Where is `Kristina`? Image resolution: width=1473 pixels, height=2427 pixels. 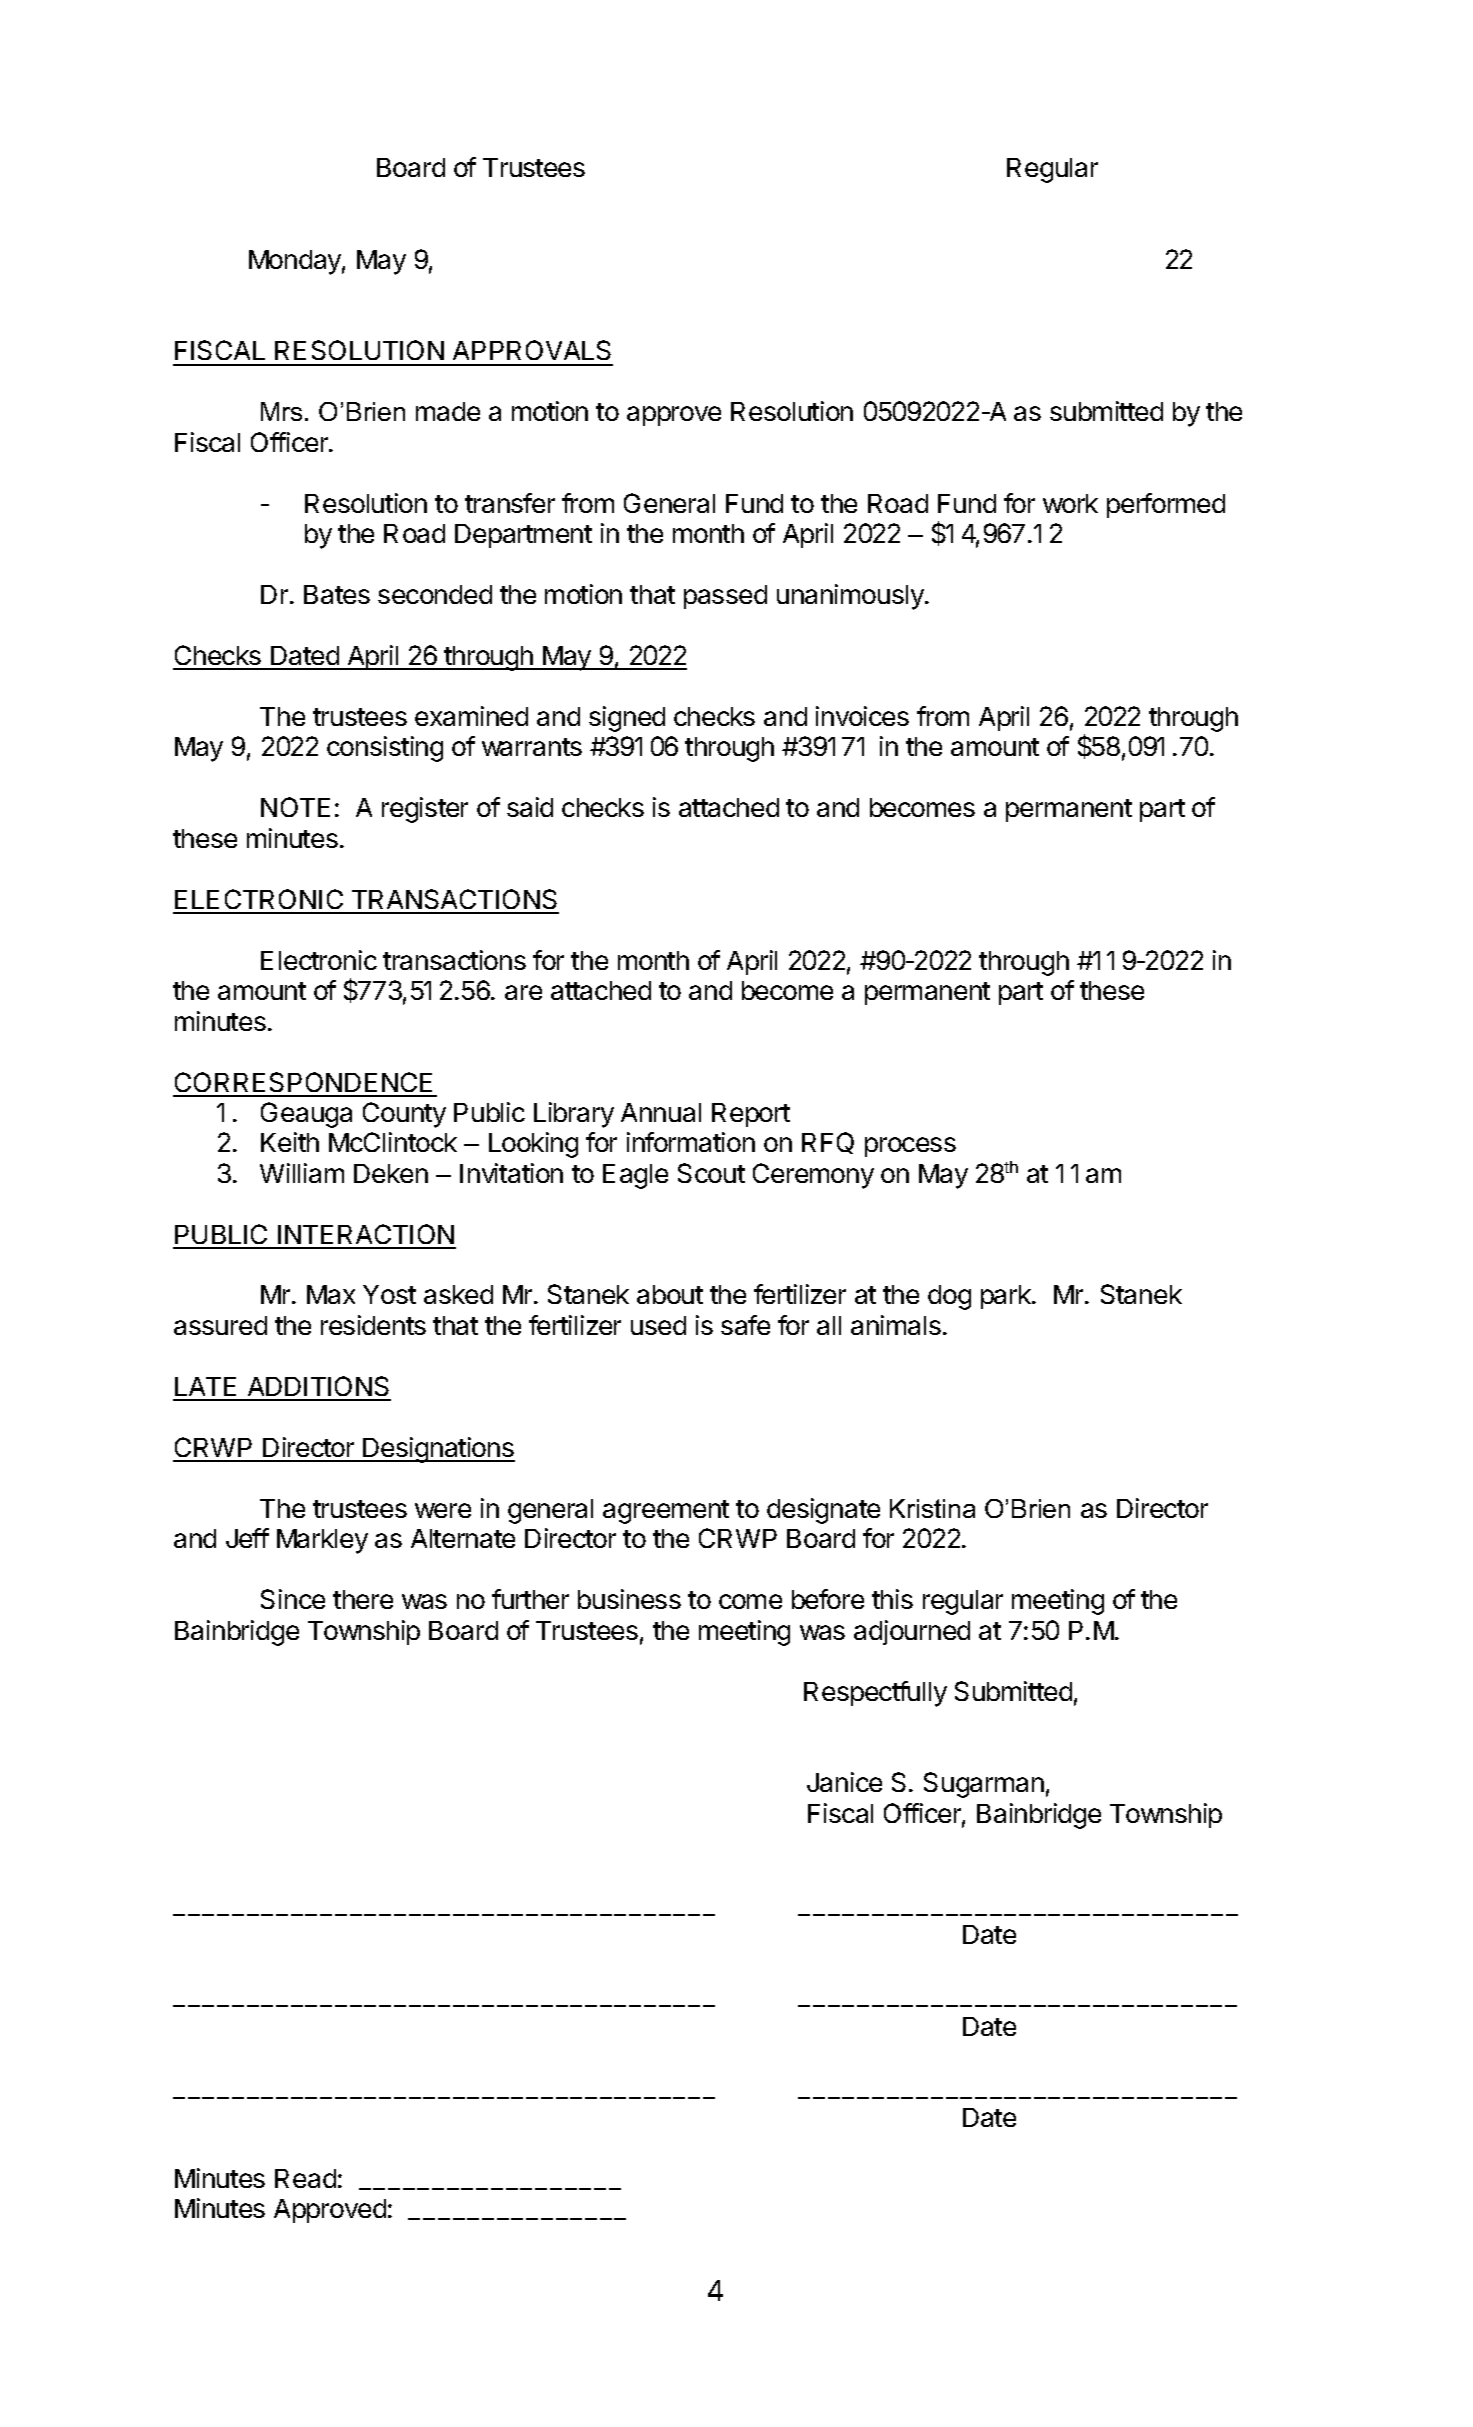 Kristina is located at coordinates (932, 1508).
